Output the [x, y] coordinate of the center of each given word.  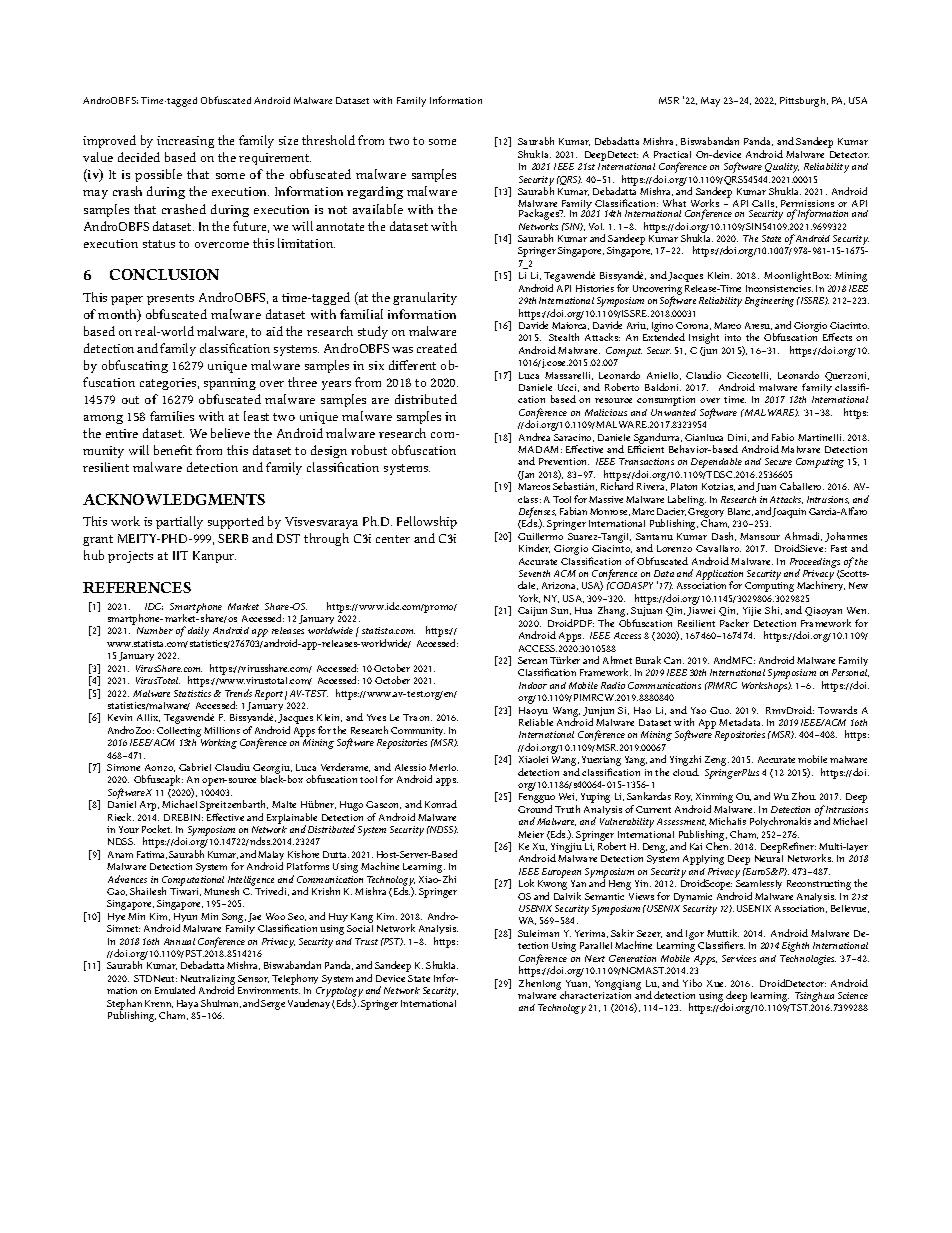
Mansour [760, 536]
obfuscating [135, 366]
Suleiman [538, 933]
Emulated [175, 990]
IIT [180, 555]
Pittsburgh [804, 102]
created [437, 348]
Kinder [534, 548]
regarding [375, 192]
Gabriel [195, 767]
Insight [704, 338]
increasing [185, 142]
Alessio [410, 767]
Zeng [717, 761]
